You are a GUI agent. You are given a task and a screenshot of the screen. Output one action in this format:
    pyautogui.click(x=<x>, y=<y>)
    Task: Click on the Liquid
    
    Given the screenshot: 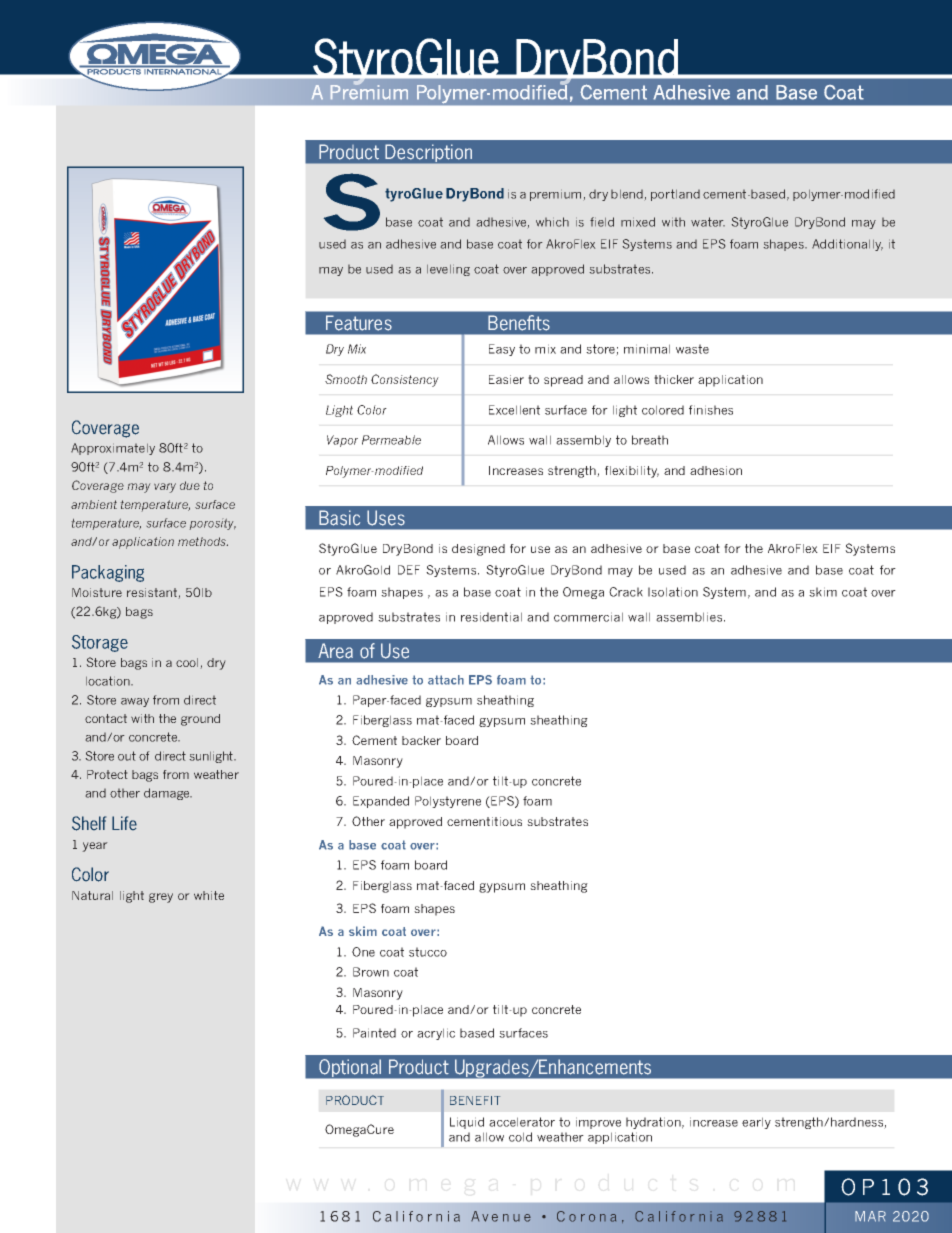 What is the action you would take?
    pyautogui.click(x=467, y=1123)
